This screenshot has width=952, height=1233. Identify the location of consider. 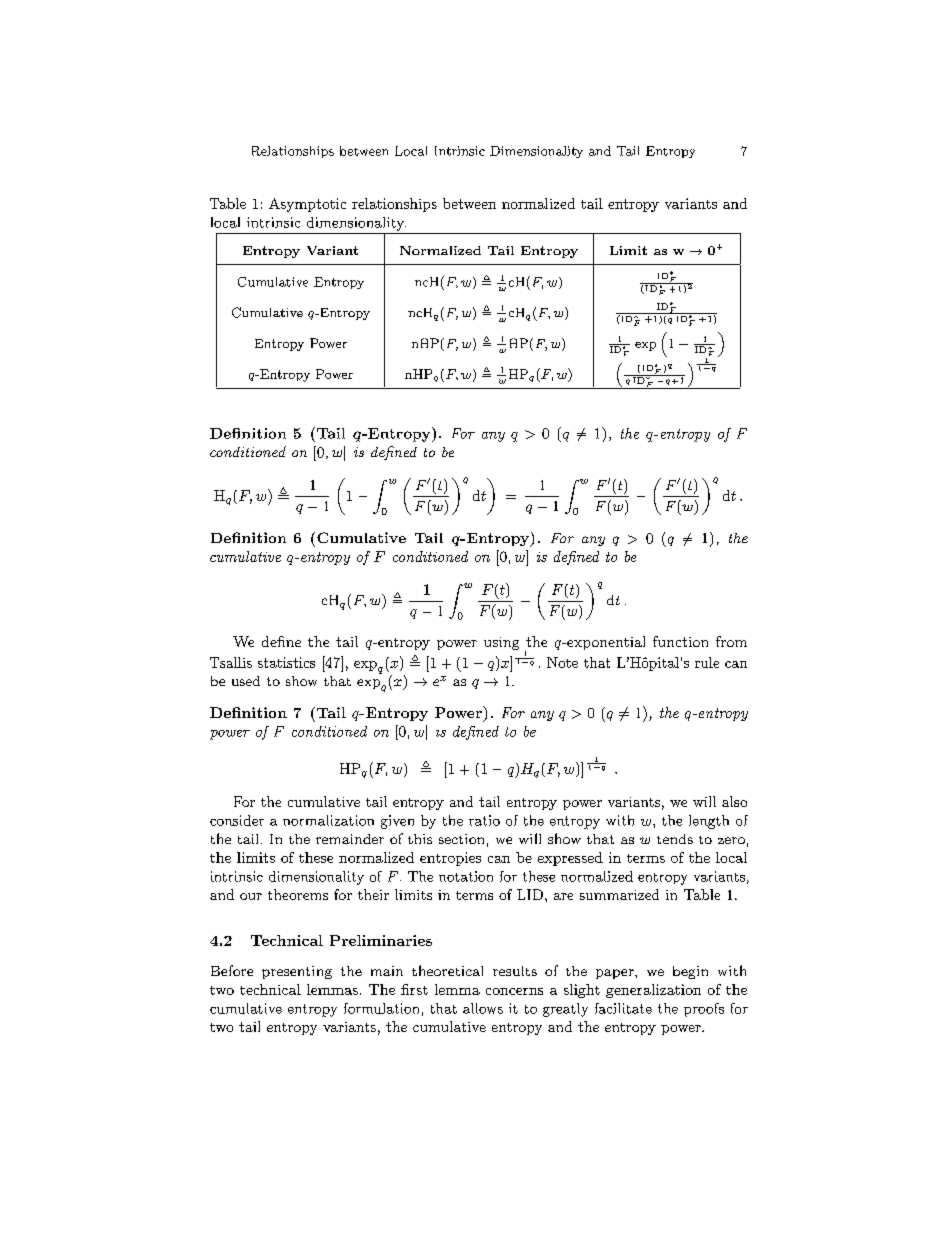
(237, 820).
